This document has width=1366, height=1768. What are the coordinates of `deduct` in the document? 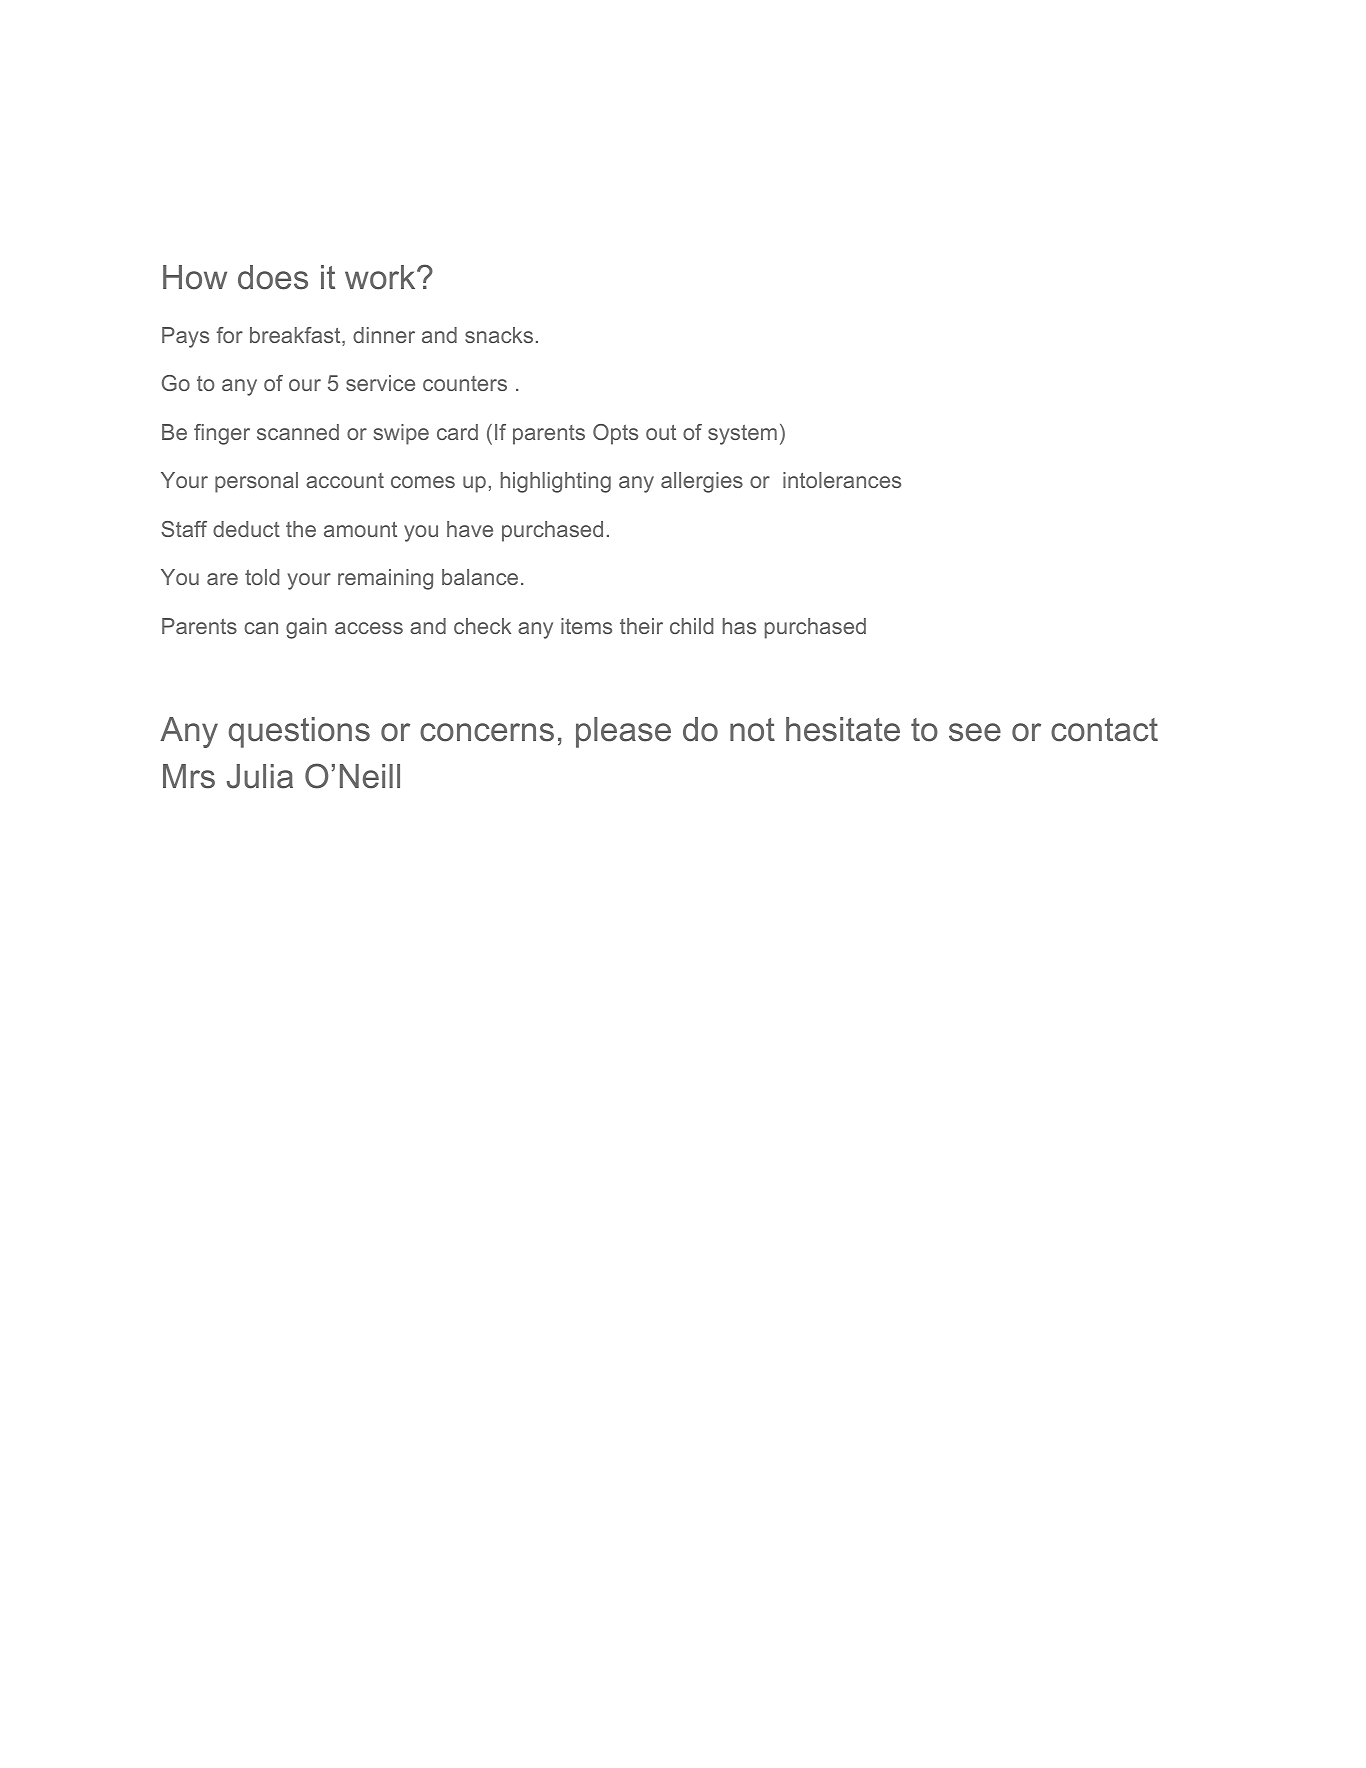 It's located at (246, 529).
